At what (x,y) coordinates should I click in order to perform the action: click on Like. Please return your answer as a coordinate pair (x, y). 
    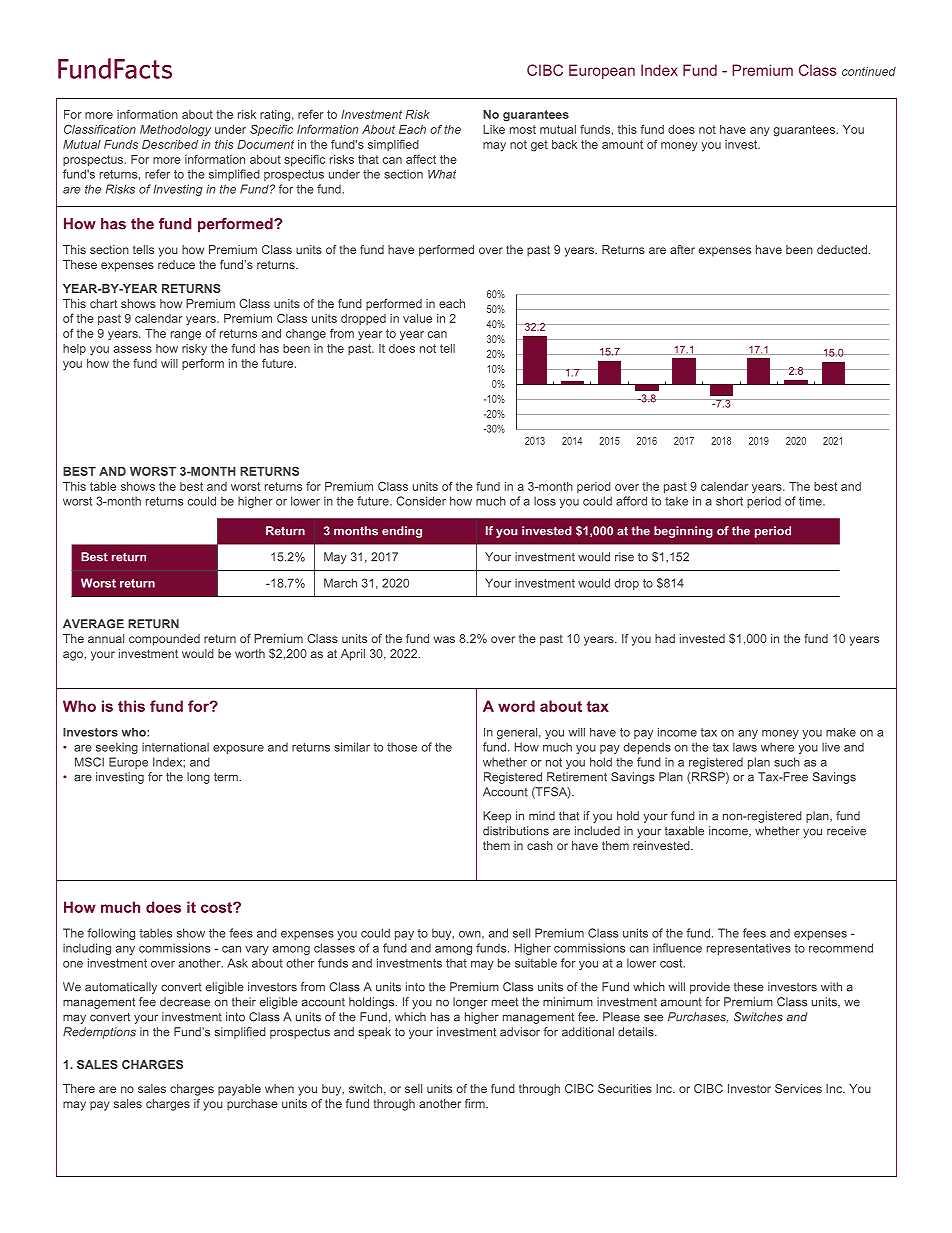
    Looking at the image, I should click on (494, 129).
